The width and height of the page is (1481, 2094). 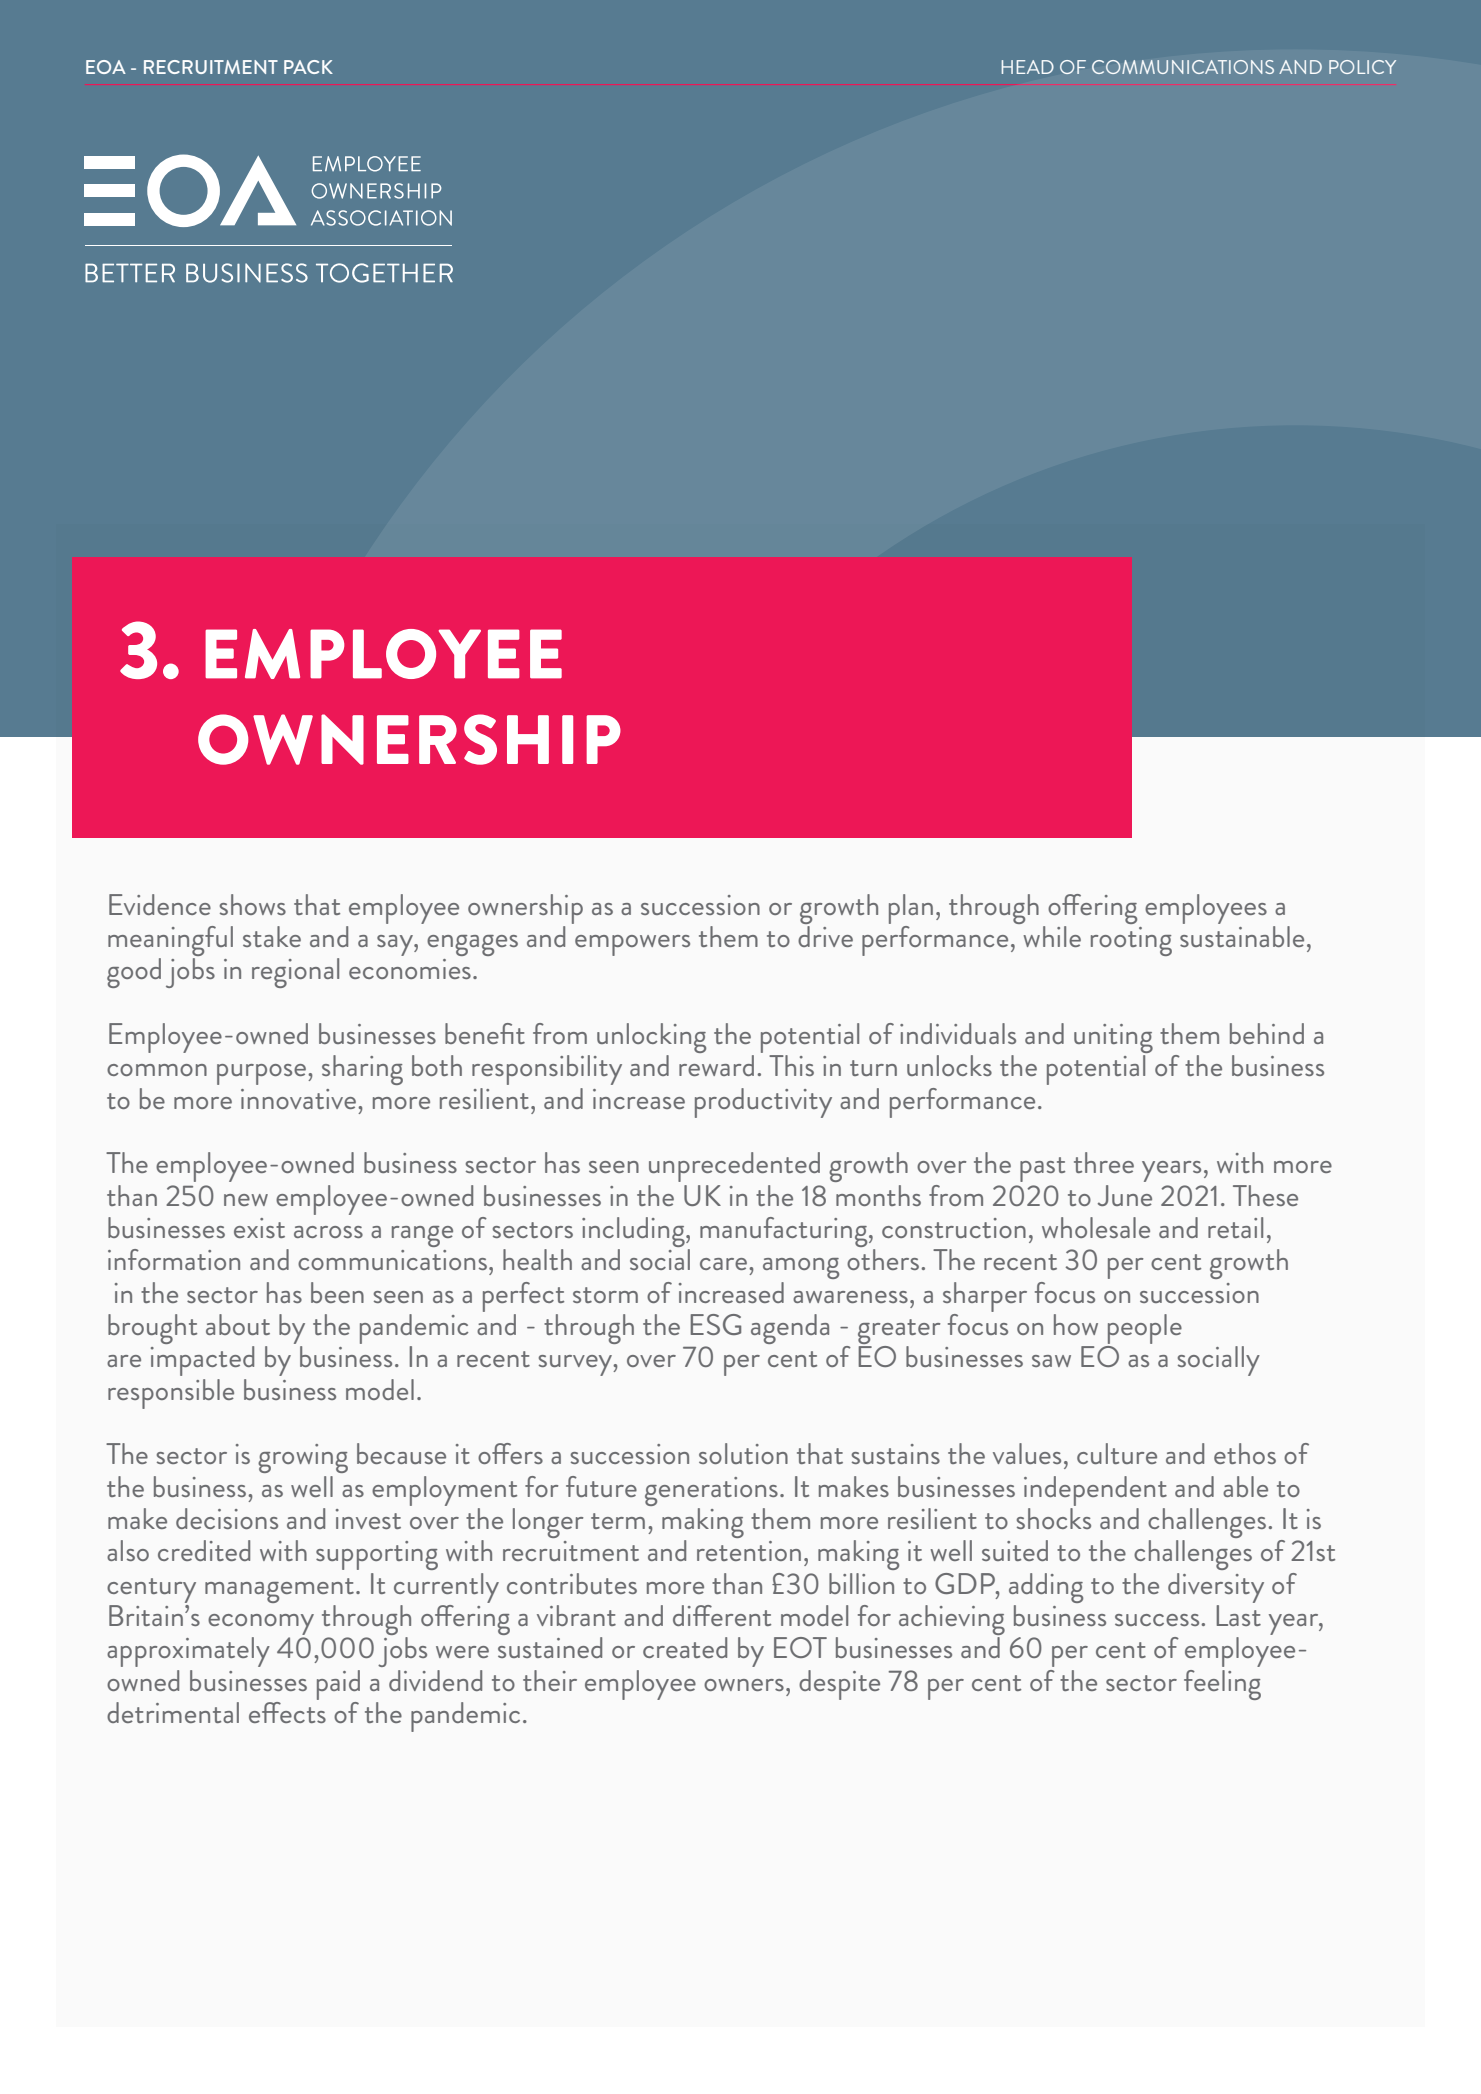 What do you see at coordinates (253, 904) in the page?
I see `shows` at bounding box center [253, 904].
